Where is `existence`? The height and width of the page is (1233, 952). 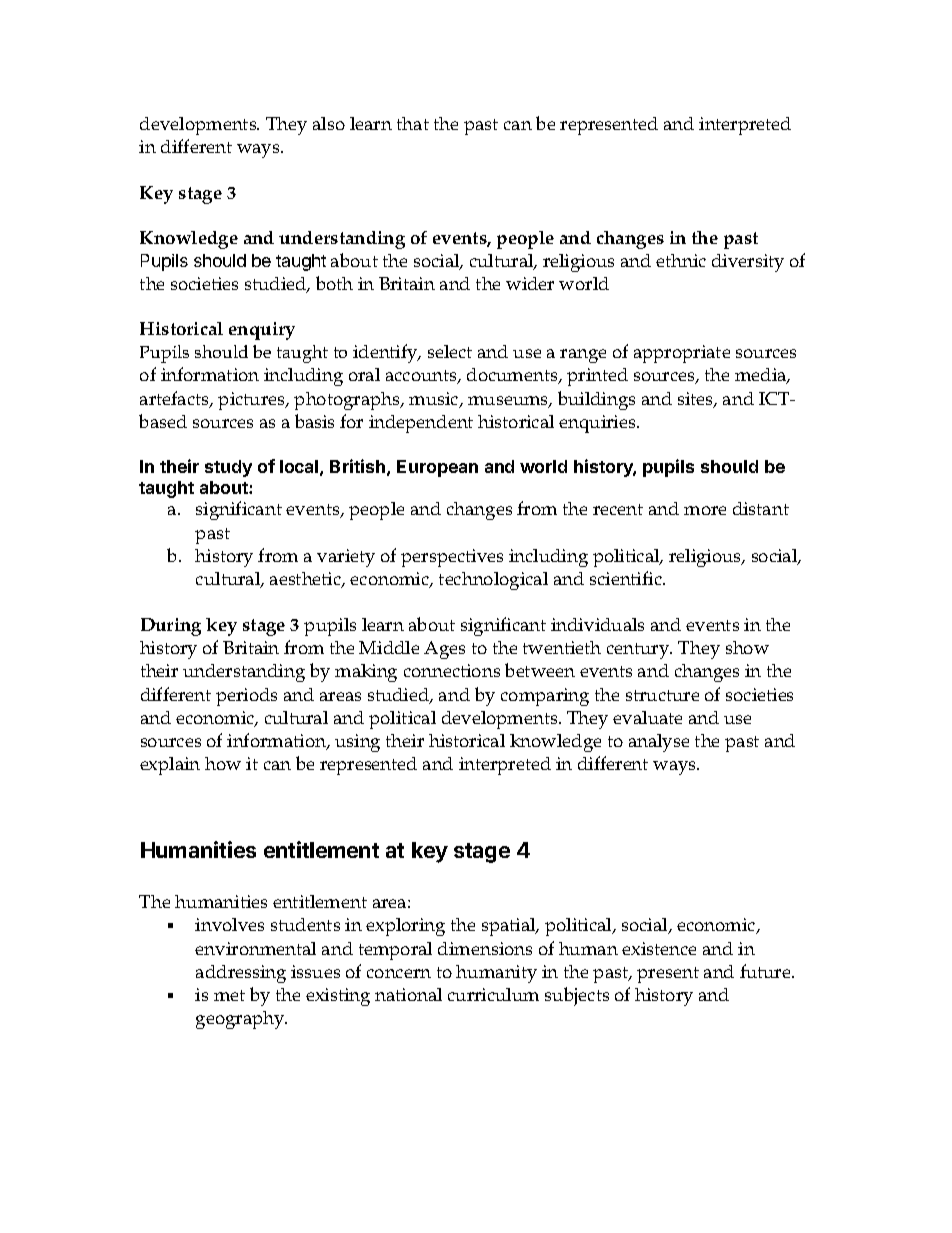 existence is located at coordinates (659, 948).
